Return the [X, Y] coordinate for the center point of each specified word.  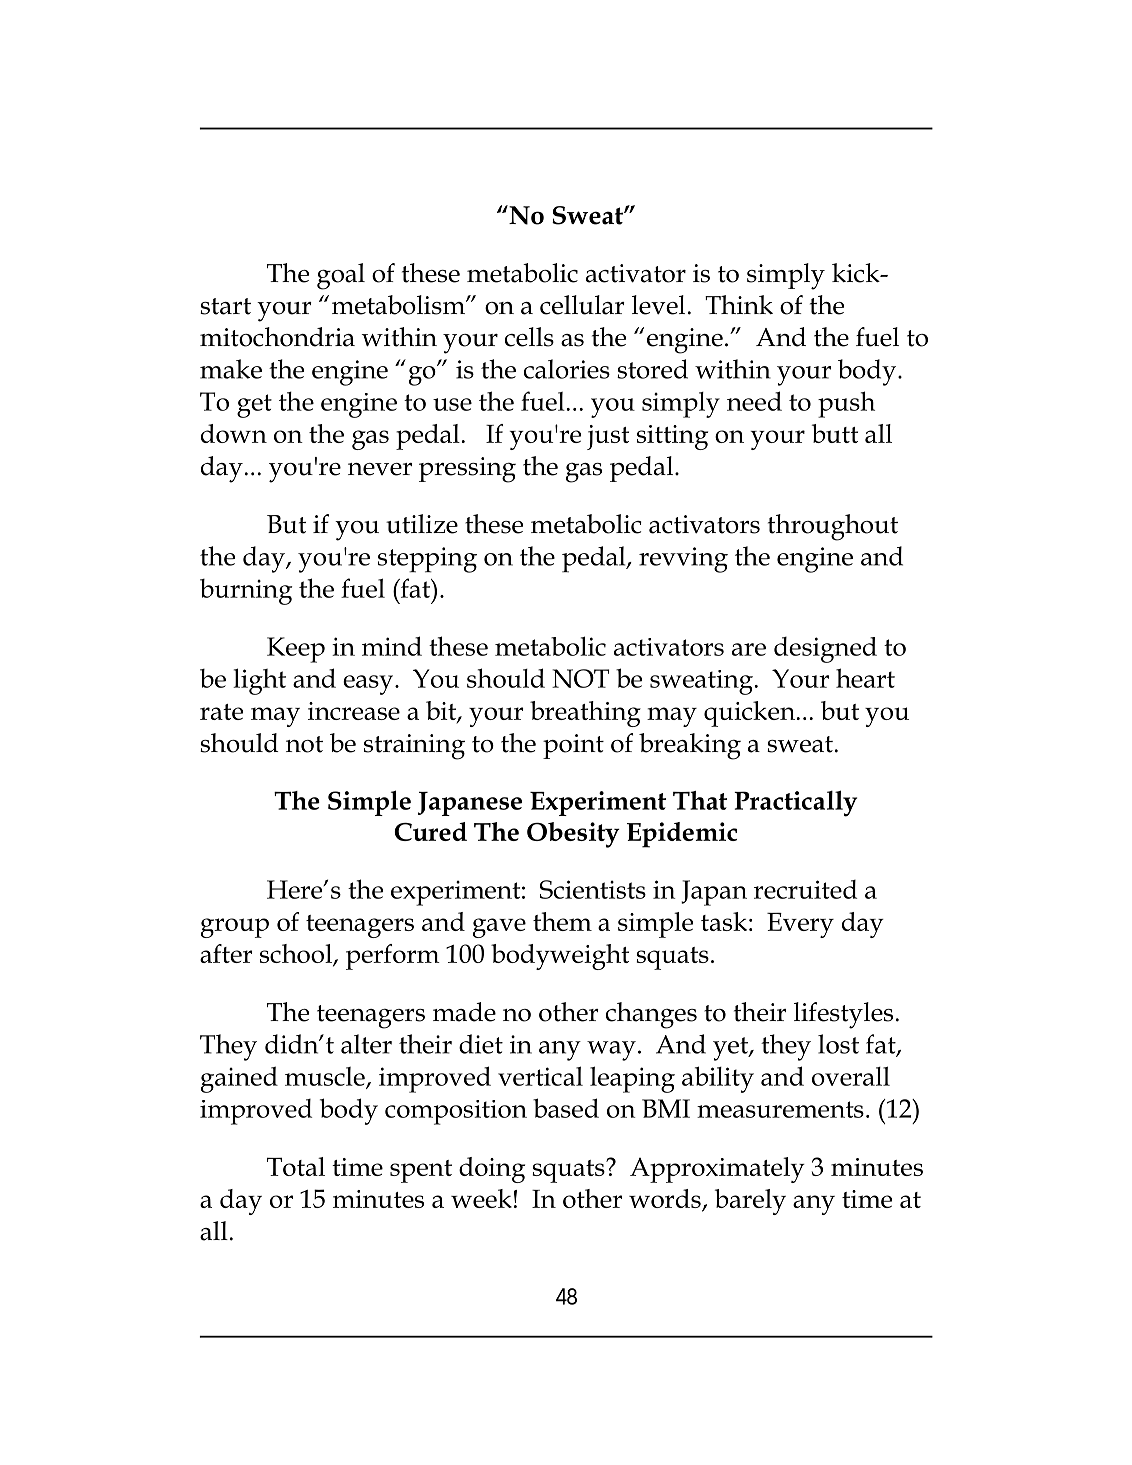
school [297, 955]
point [573, 746]
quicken [749, 714]
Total [296, 1166]
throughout [833, 527]
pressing [467, 470]
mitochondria [277, 337]
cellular [582, 305]
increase [354, 711]
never [380, 469]
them [562, 921]
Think [739, 304]
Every [800, 925]
